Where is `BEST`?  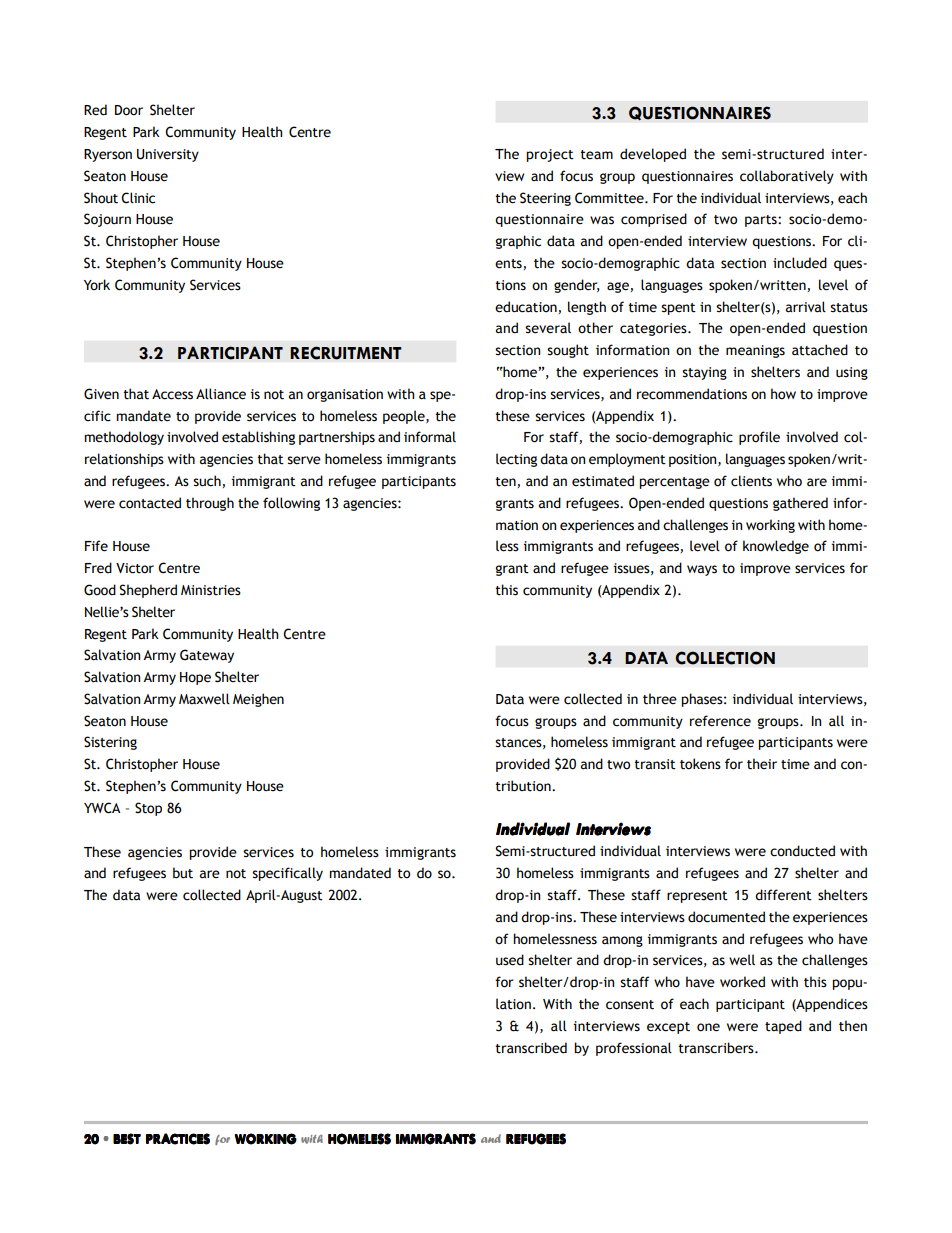
BEST is located at coordinates (127, 1139).
